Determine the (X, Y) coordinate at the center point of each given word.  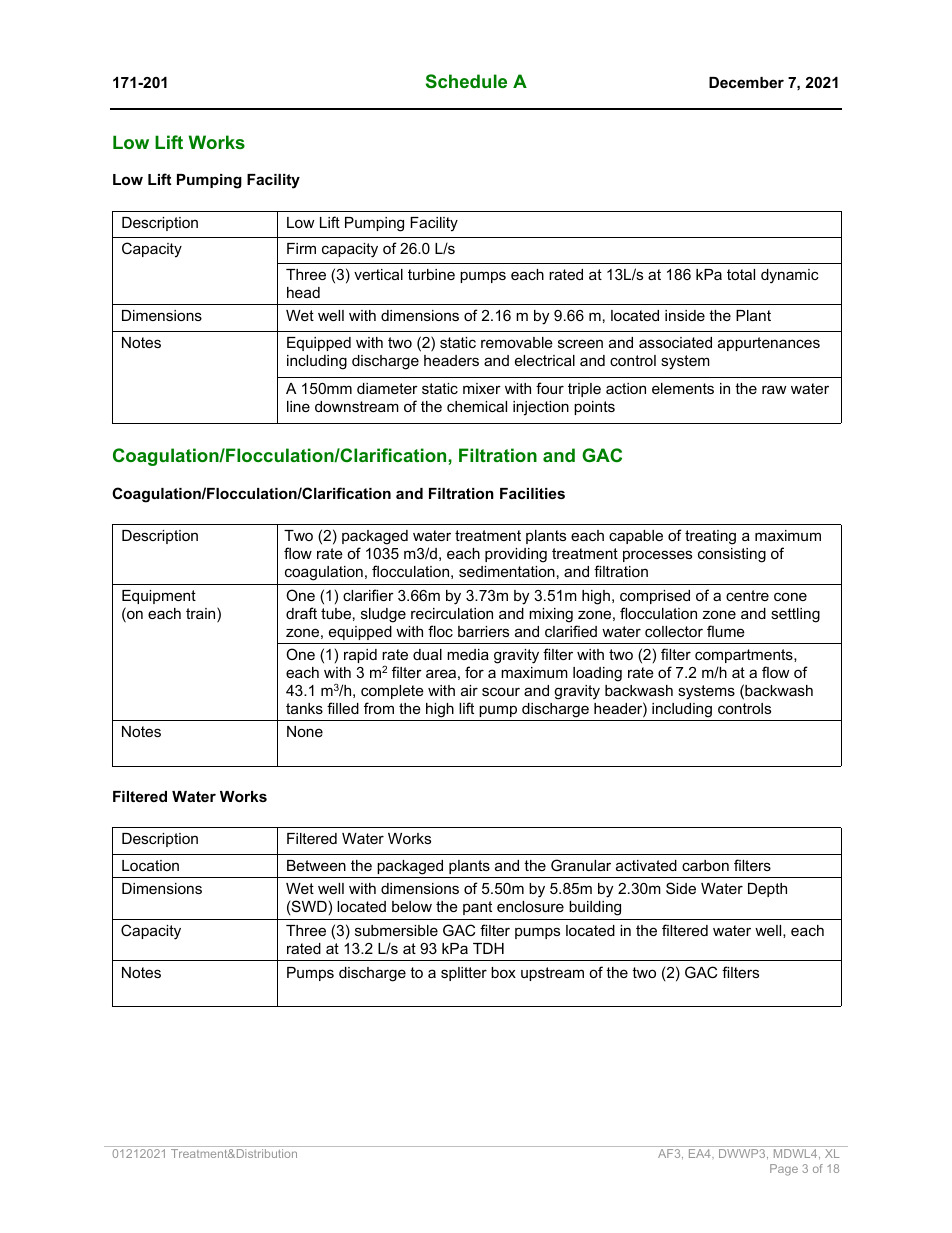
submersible (396, 930)
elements (683, 388)
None (305, 731)
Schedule (466, 81)
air (469, 690)
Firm (301, 248)
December (746, 82)
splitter (464, 974)
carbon (705, 865)
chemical (477, 406)
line (298, 406)
